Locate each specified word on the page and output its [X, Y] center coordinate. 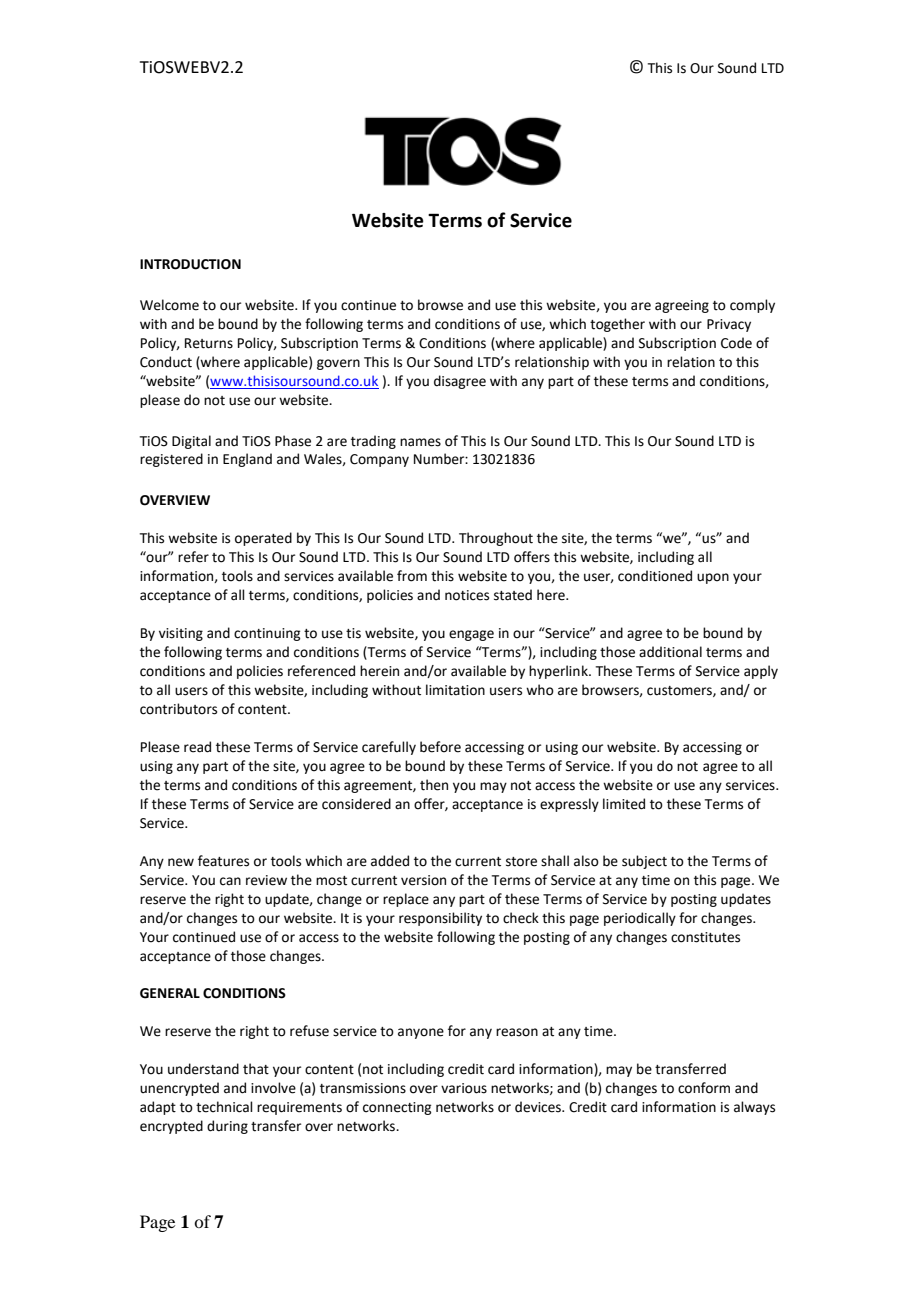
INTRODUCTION [190, 264]
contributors [178, 709]
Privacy [729, 325]
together [617, 325]
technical [224, 1107]
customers [680, 691]
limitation [455, 690]
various [464, 1088]
